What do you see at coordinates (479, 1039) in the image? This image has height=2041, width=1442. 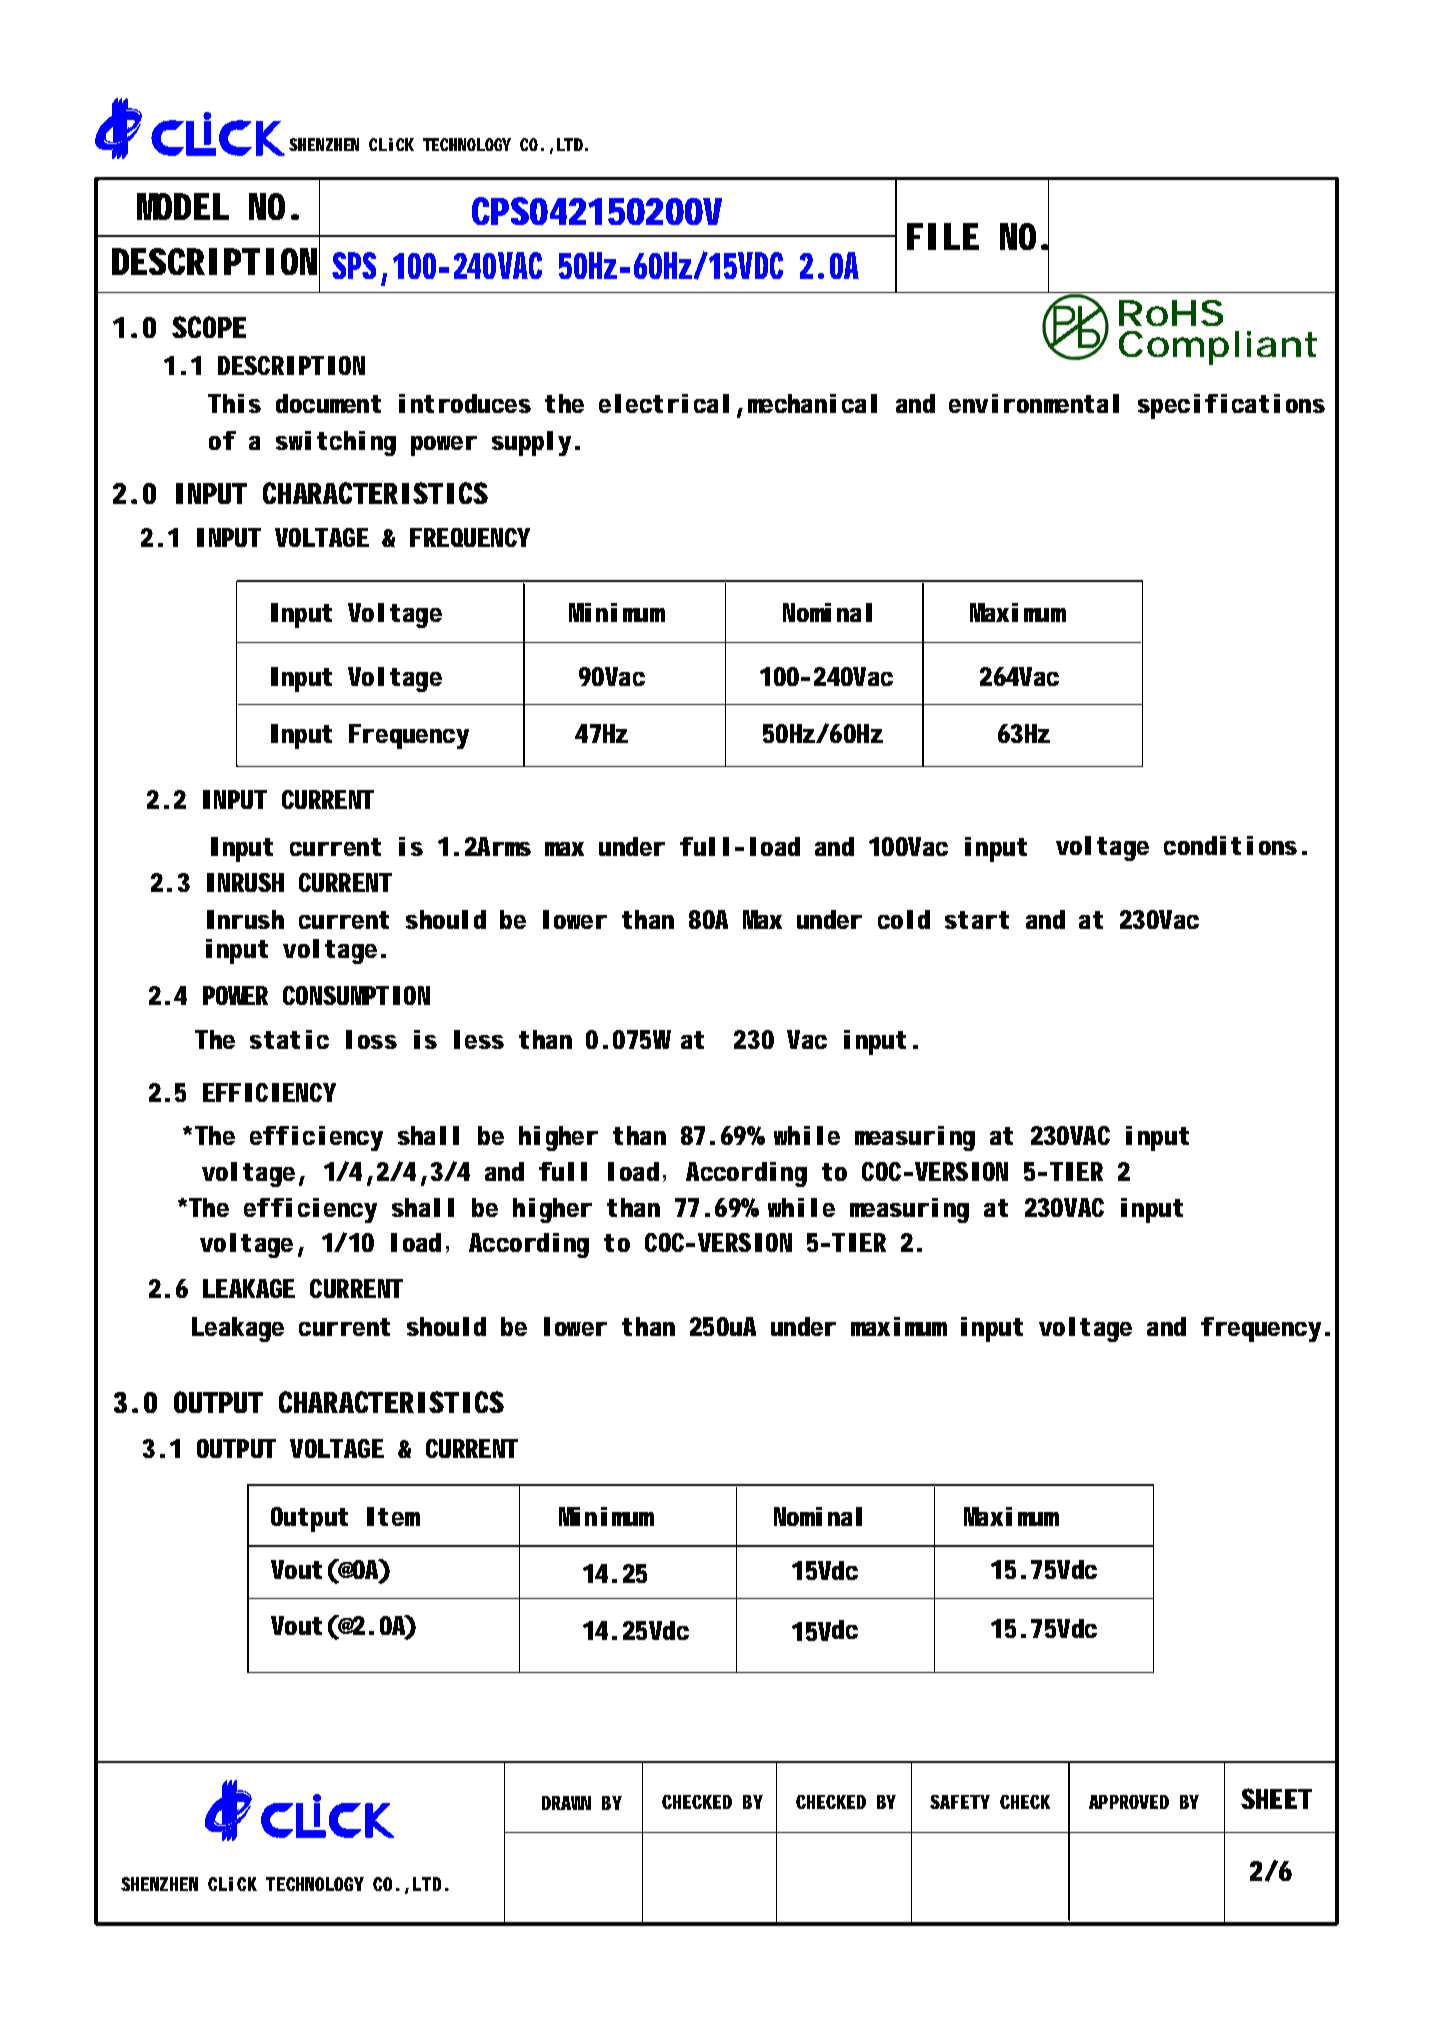 I see `less` at bounding box center [479, 1039].
